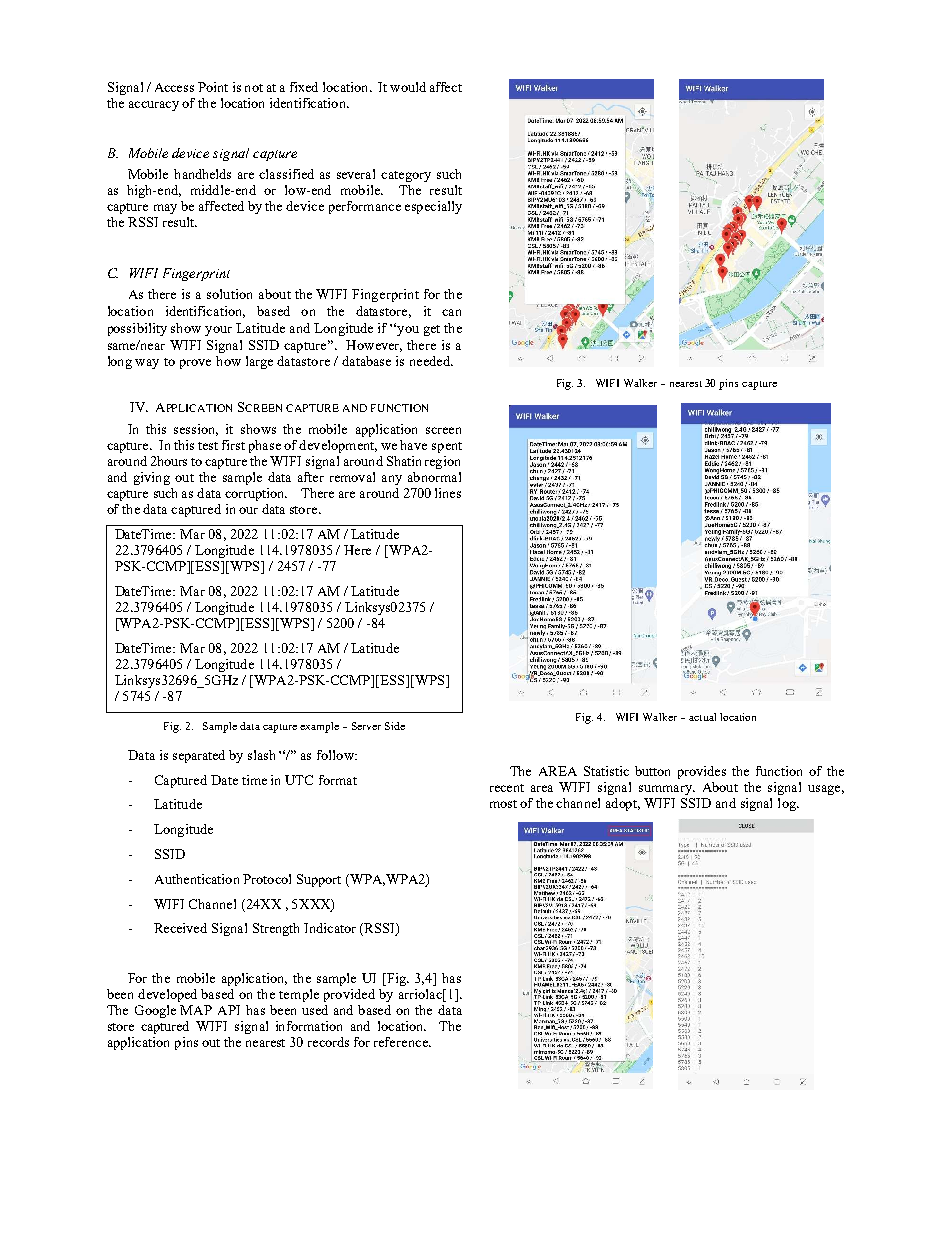 The image size is (952, 1233). I want to click on API, so click(229, 1010).
